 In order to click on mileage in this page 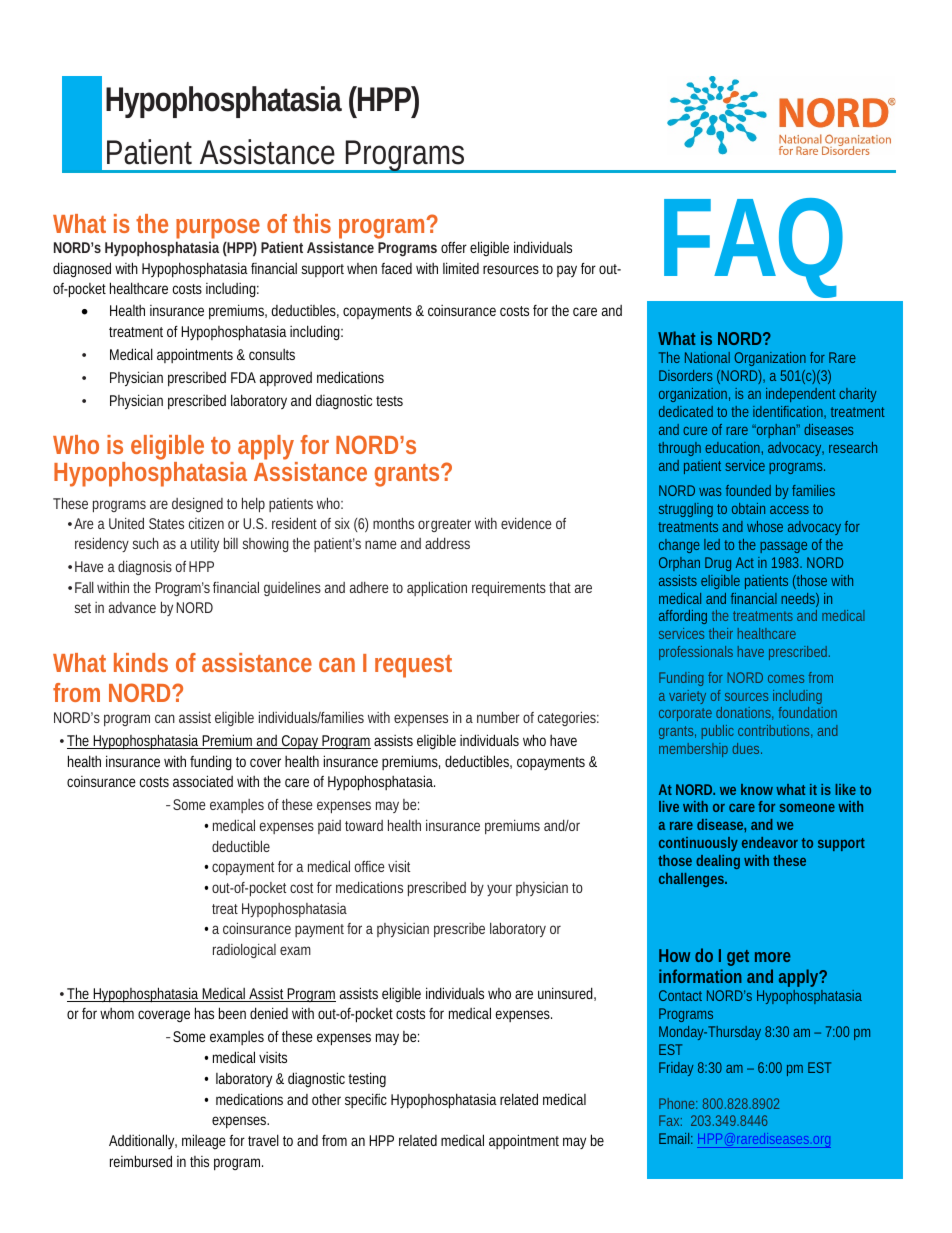, I will do `click(204, 1141)`.
